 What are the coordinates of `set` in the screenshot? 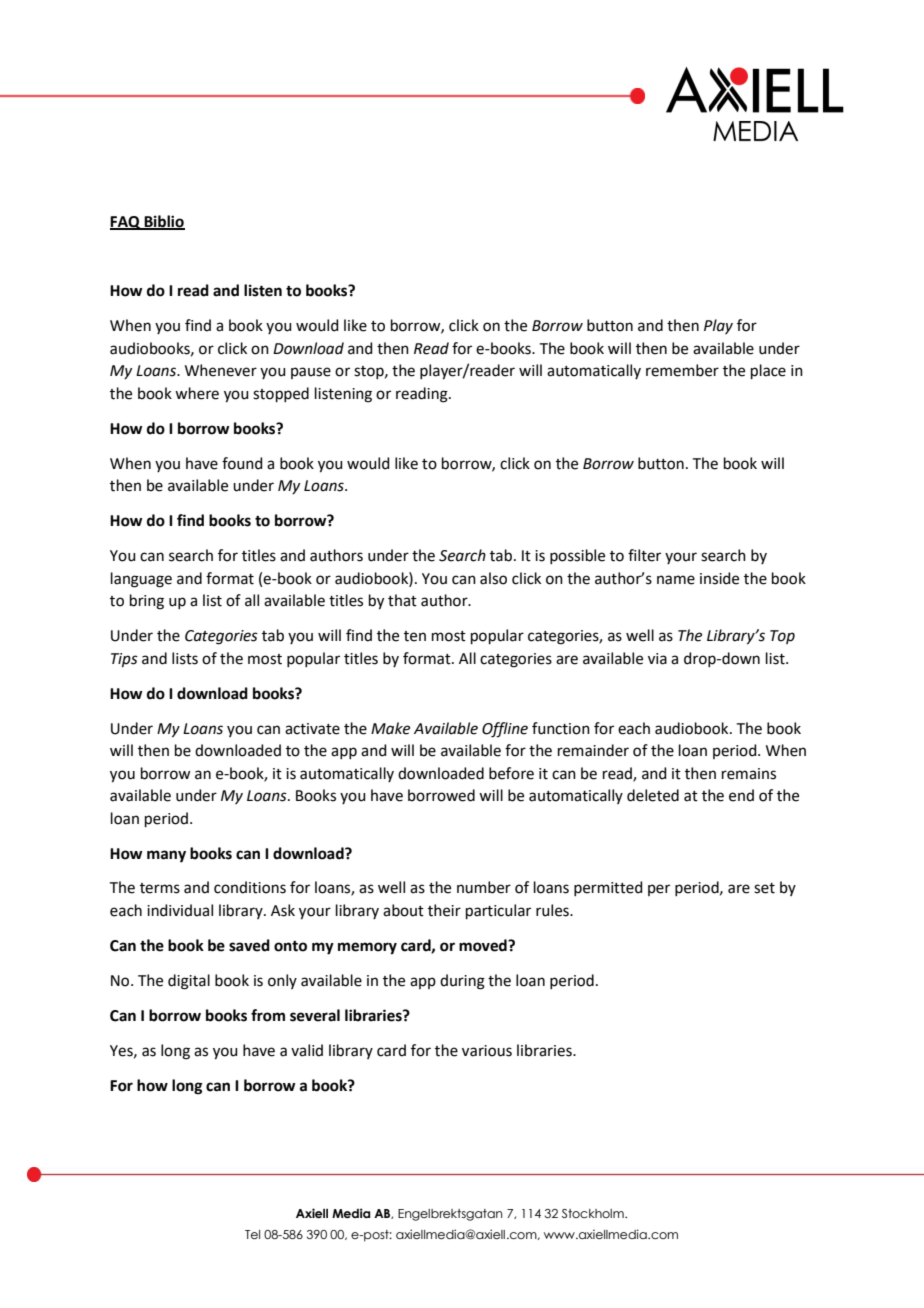 It's located at (764, 888).
